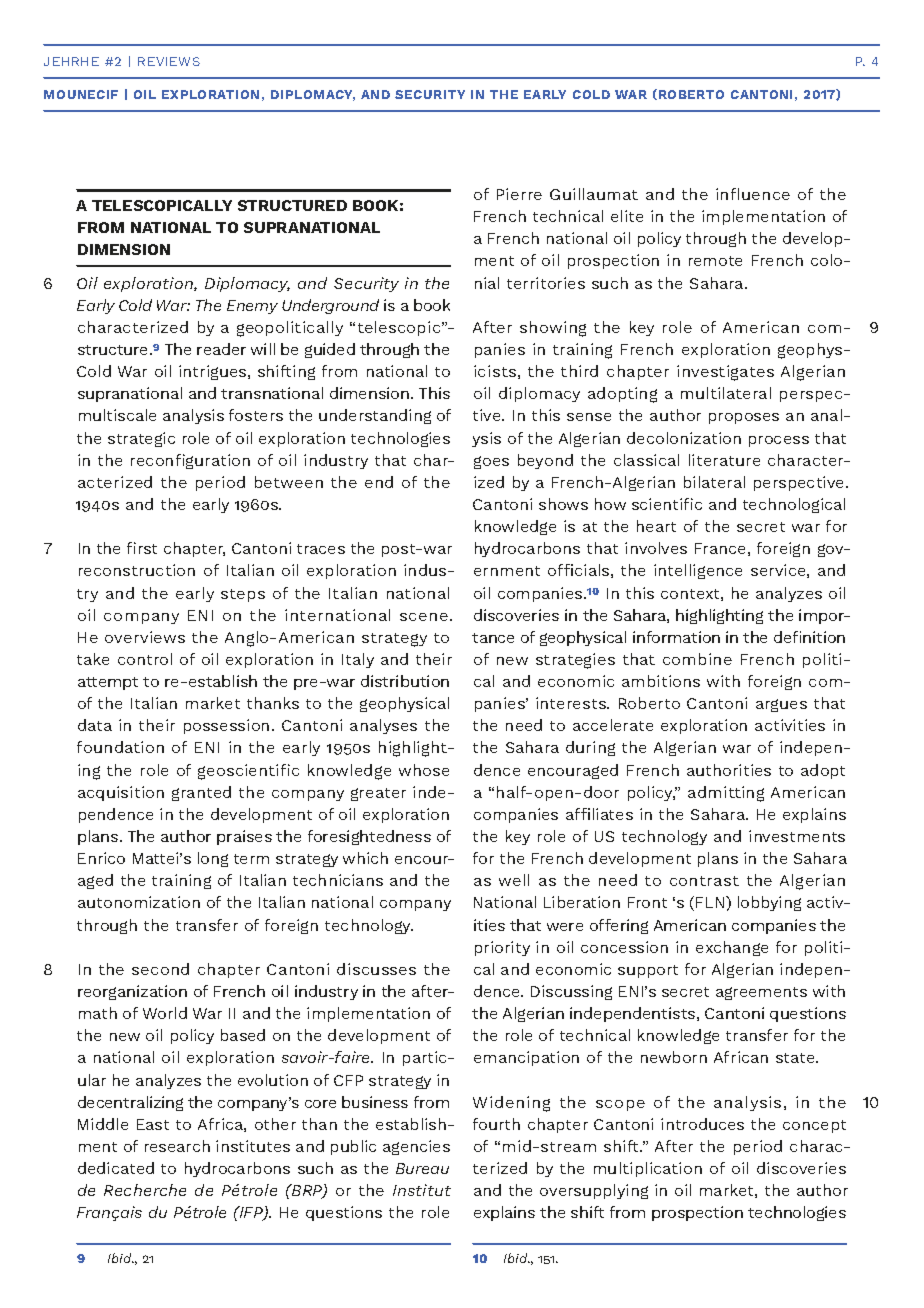  What do you see at coordinates (424, 770) in the document?
I see `whose` at bounding box center [424, 770].
